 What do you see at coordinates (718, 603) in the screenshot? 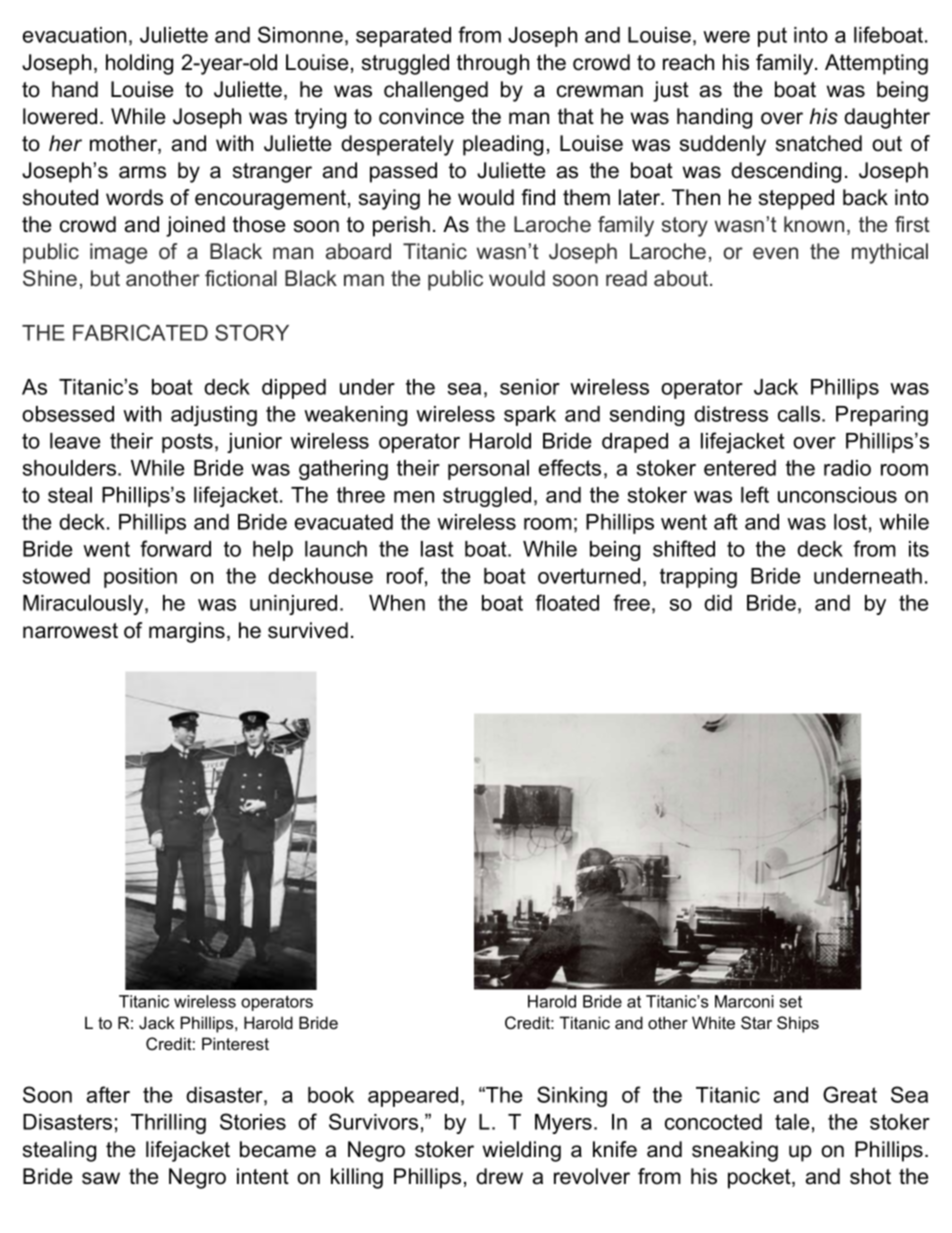
I see `did` at bounding box center [718, 603].
